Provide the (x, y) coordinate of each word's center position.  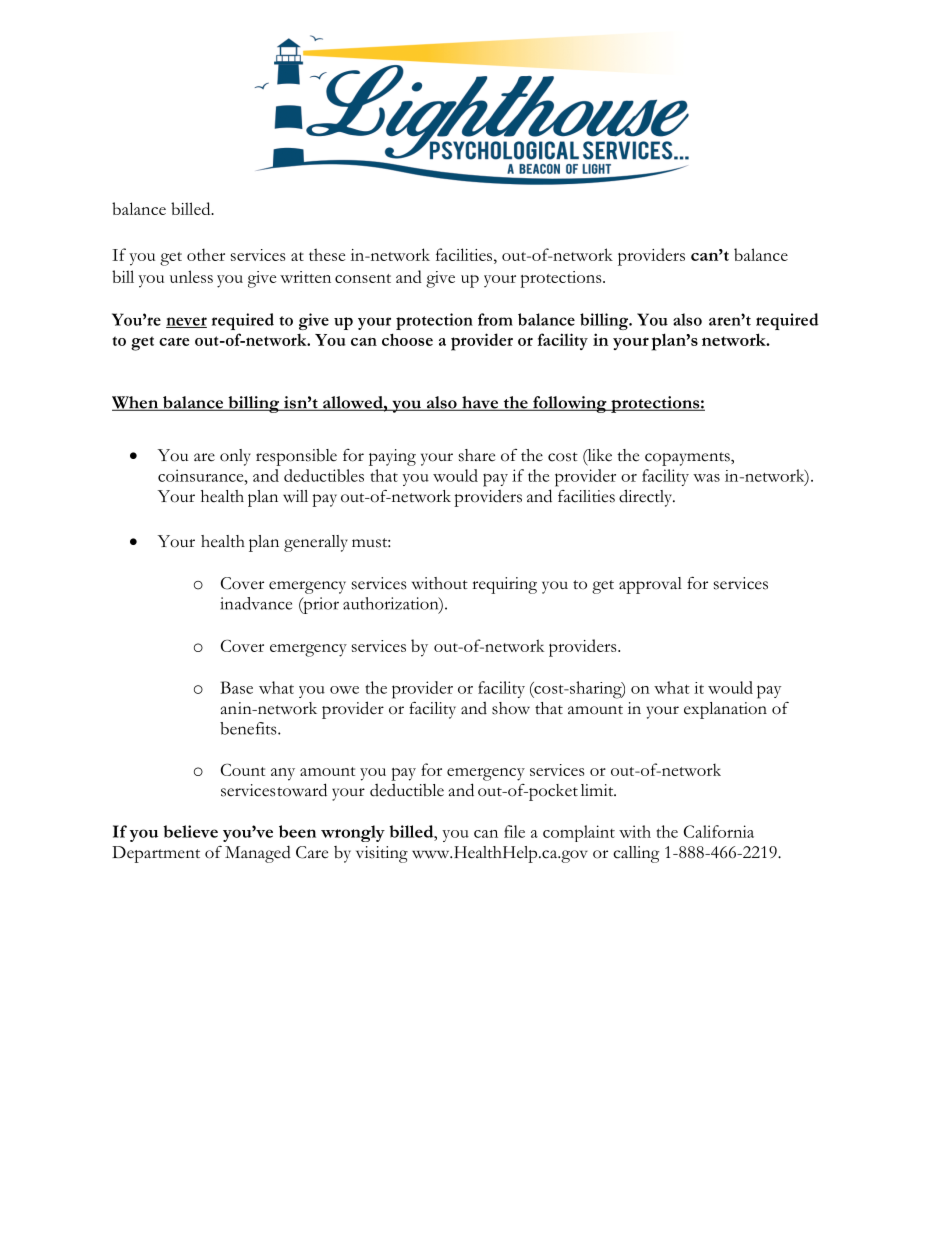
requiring (504, 585)
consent (363, 278)
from (495, 319)
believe (190, 831)
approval (650, 585)
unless (191, 276)
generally (316, 543)
